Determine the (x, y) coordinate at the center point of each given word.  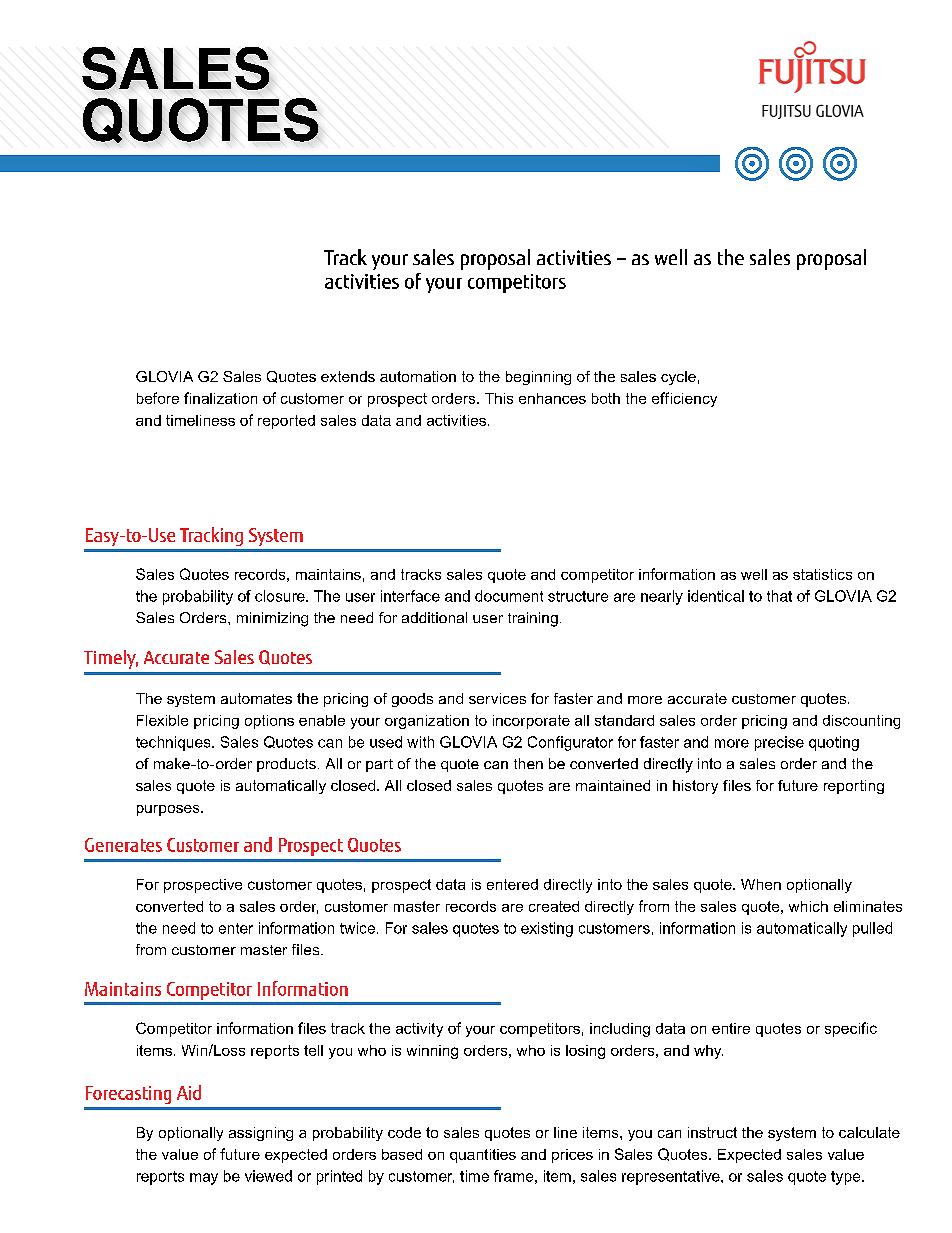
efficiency (684, 399)
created (554, 906)
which (808, 906)
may (204, 1179)
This (499, 398)
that (779, 596)
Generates (123, 845)
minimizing (272, 619)
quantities (483, 1156)
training (533, 619)
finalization (220, 398)
